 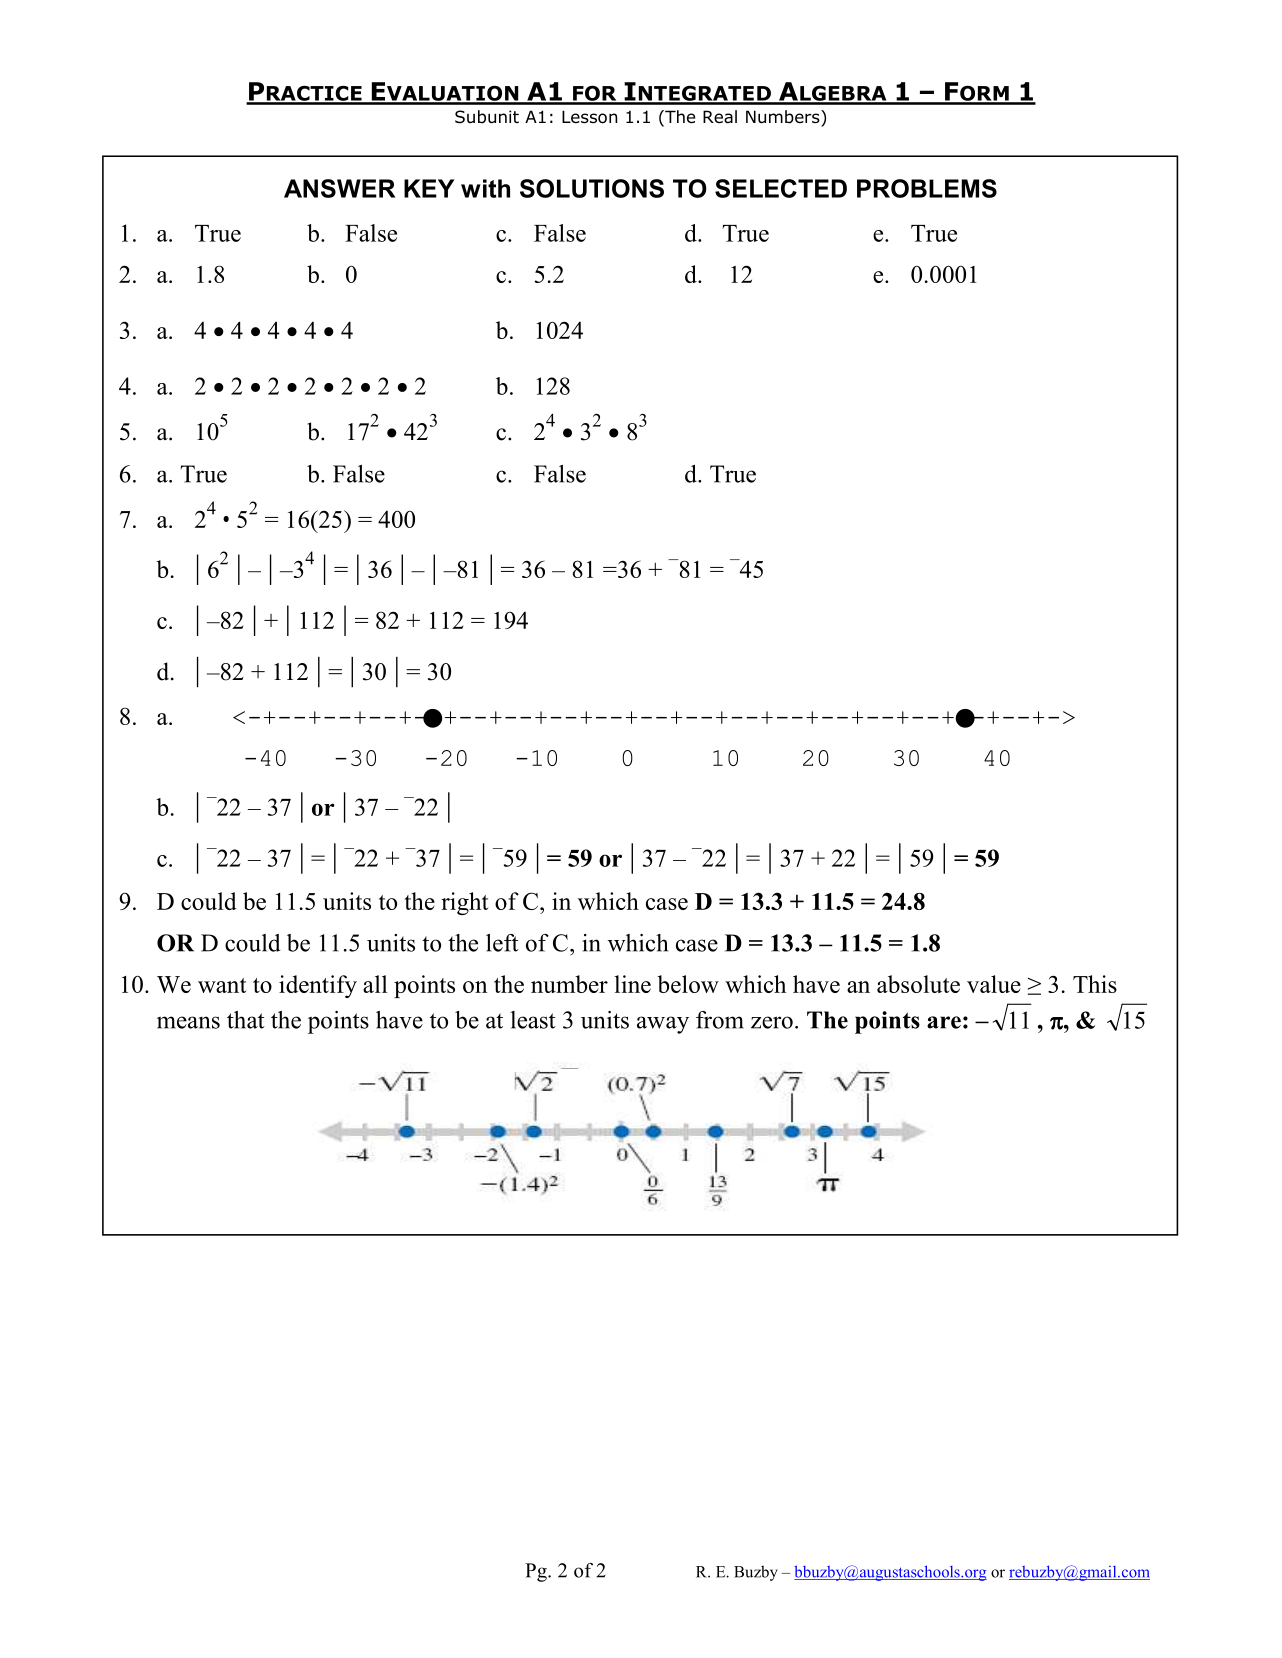 What do you see at coordinates (994, 984) in the screenshot?
I see `value` at bounding box center [994, 984].
